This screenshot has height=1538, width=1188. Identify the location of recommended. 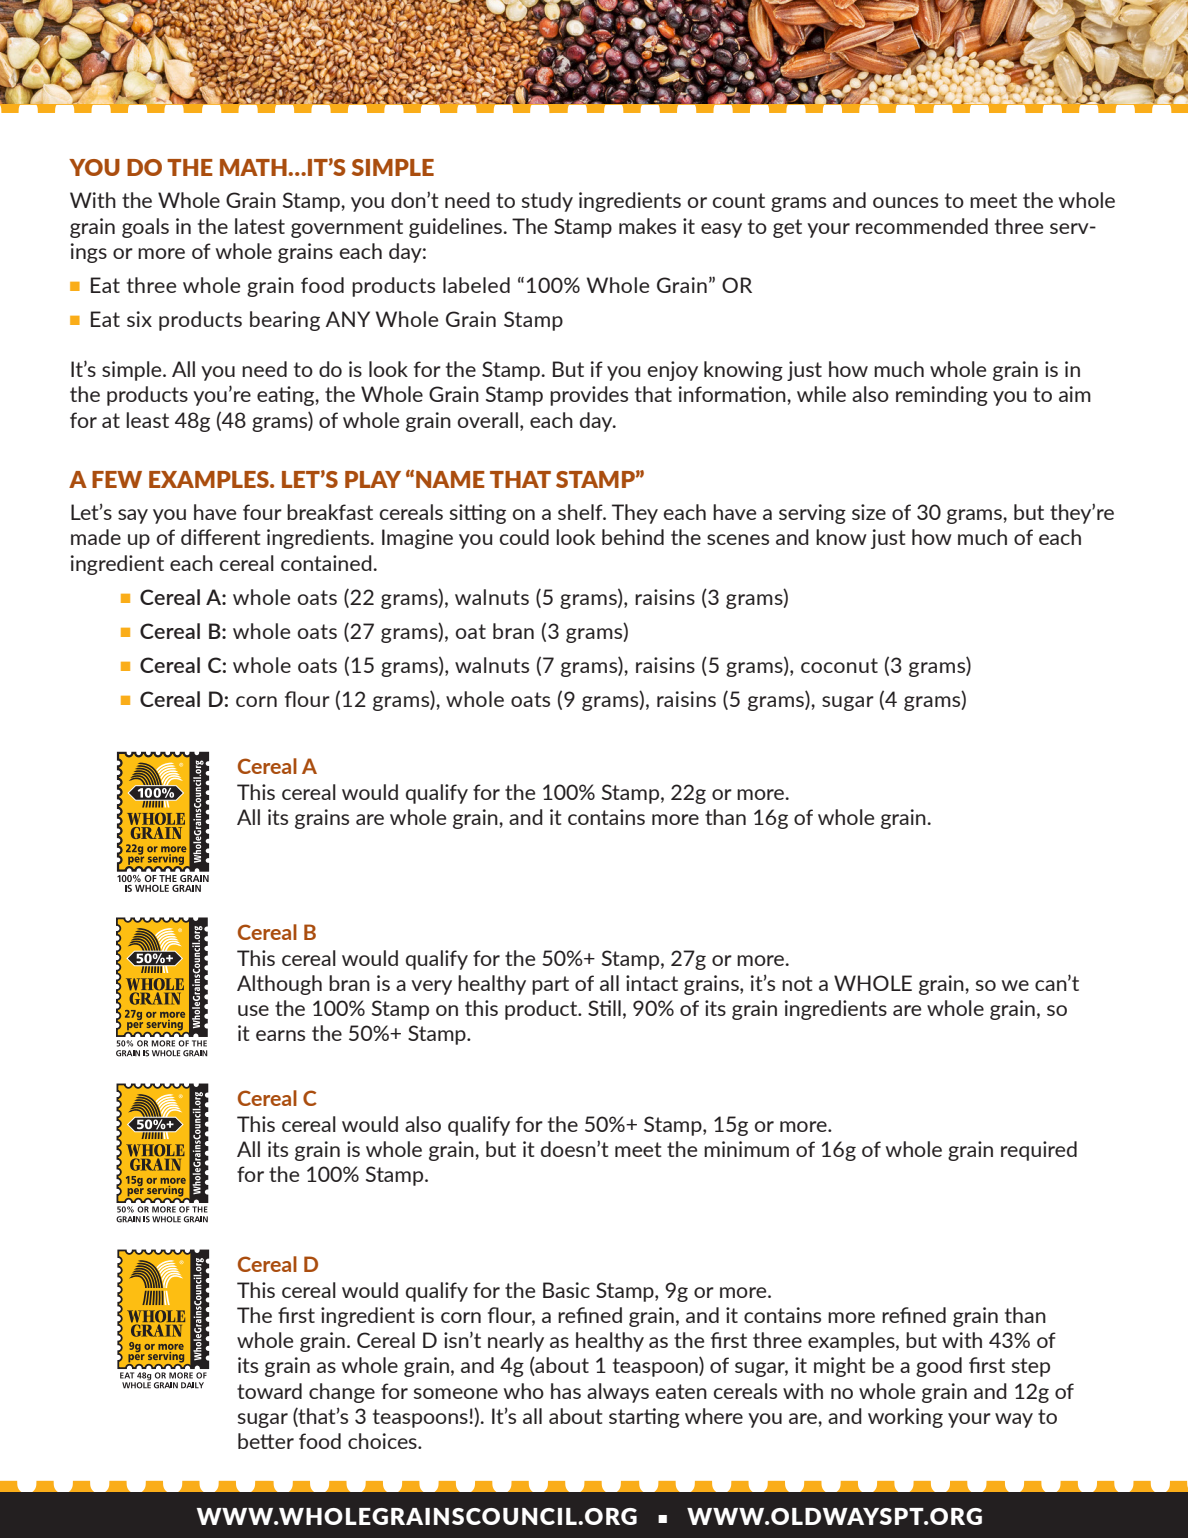
(922, 226).
